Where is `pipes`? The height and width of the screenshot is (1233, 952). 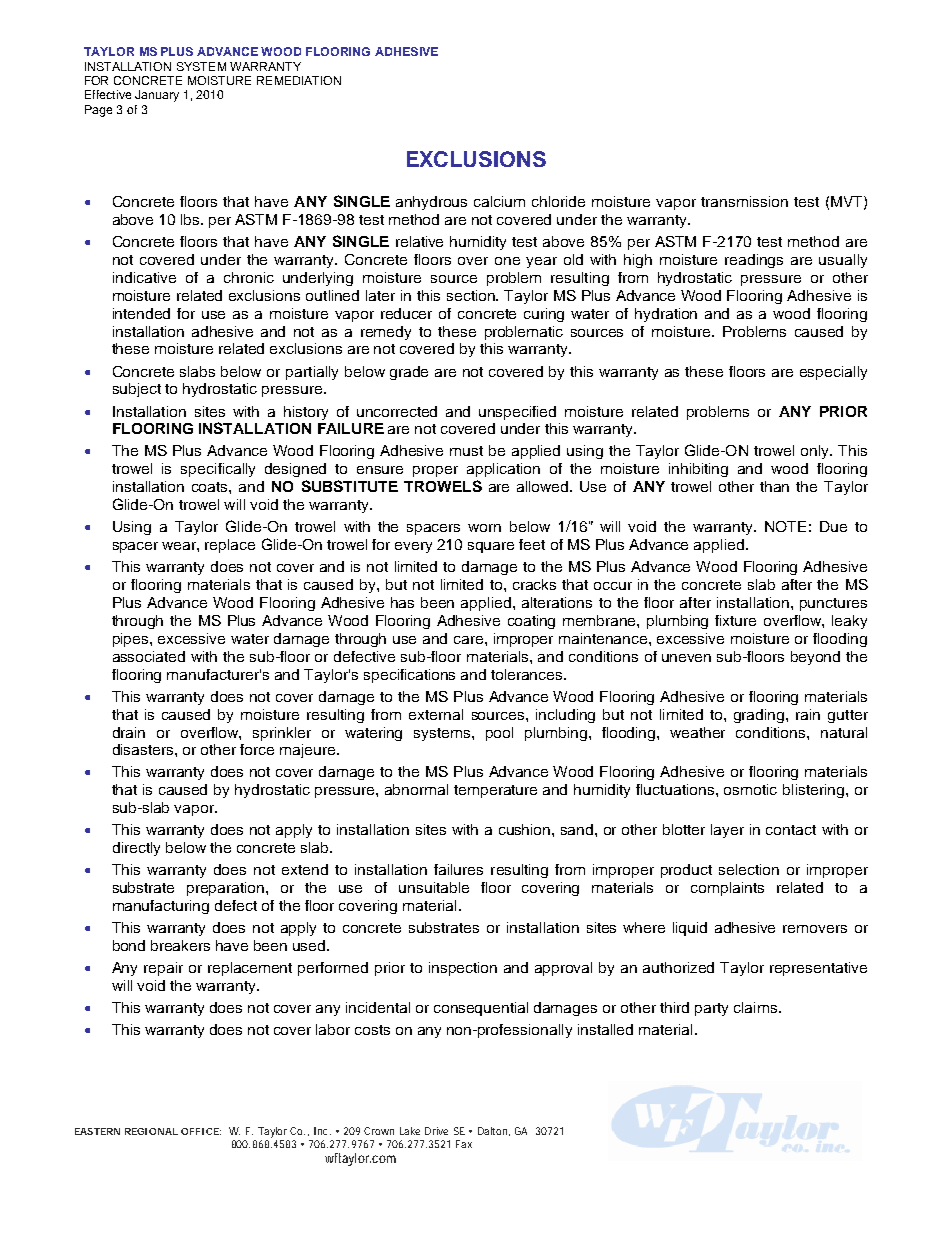
pipes is located at coordinates (132, 640).
